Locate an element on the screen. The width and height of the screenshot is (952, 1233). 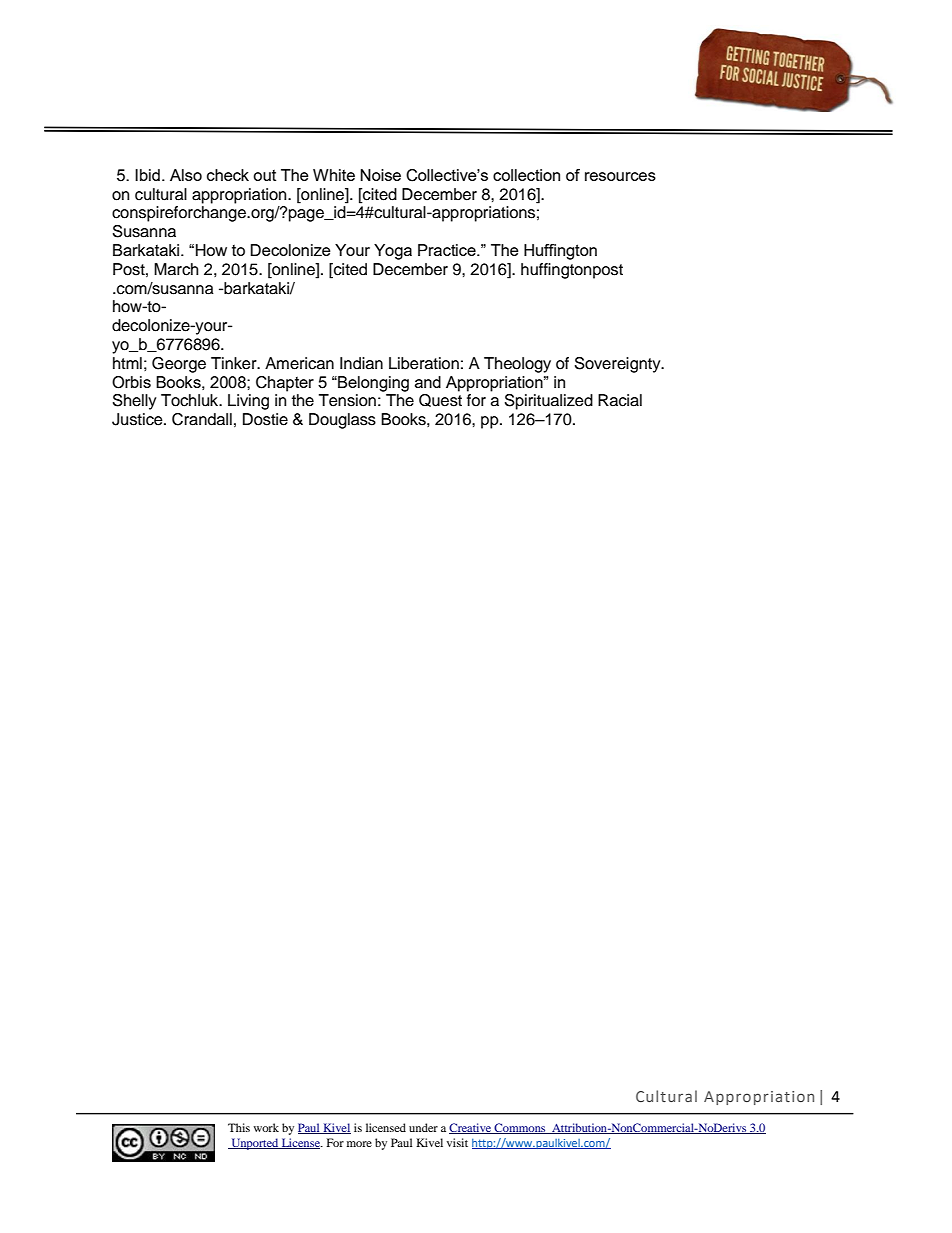
under is located at coordinates (423, 1127).
